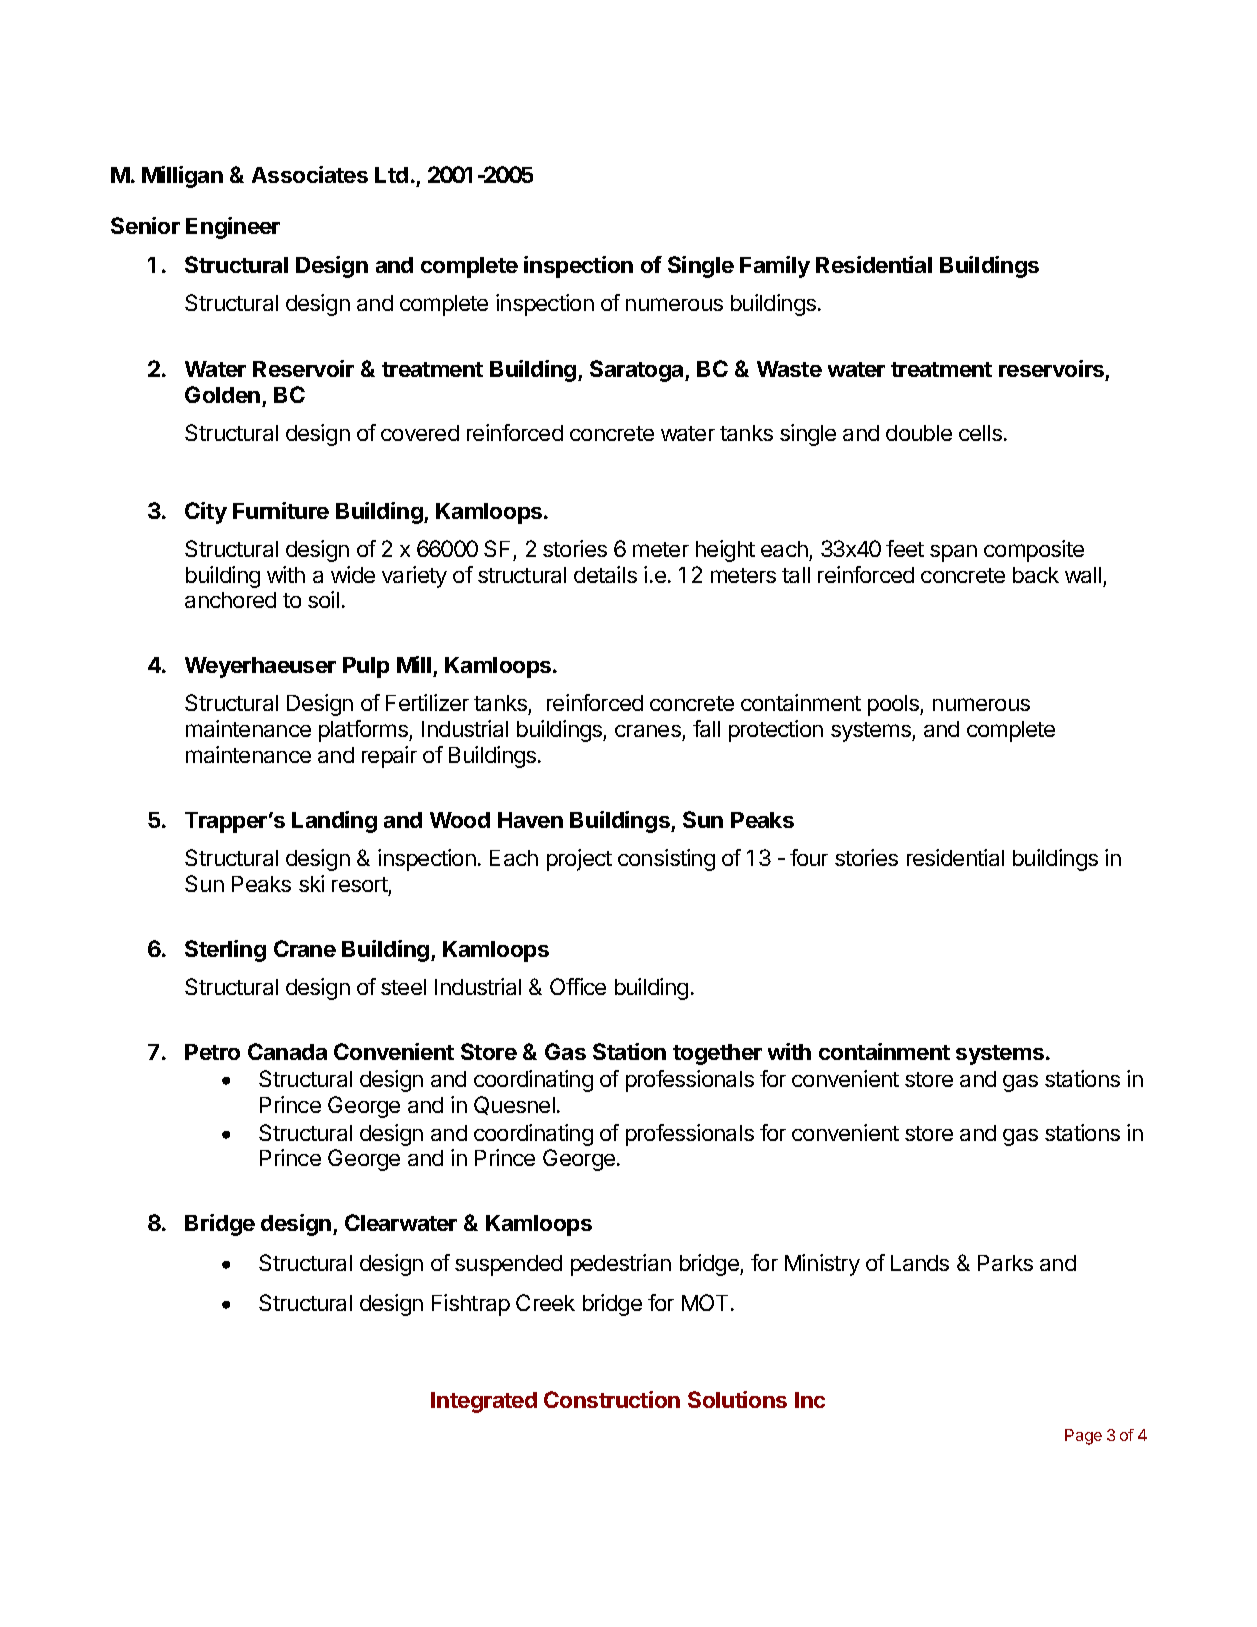  I want to click on Waste, so click(789, 369).
